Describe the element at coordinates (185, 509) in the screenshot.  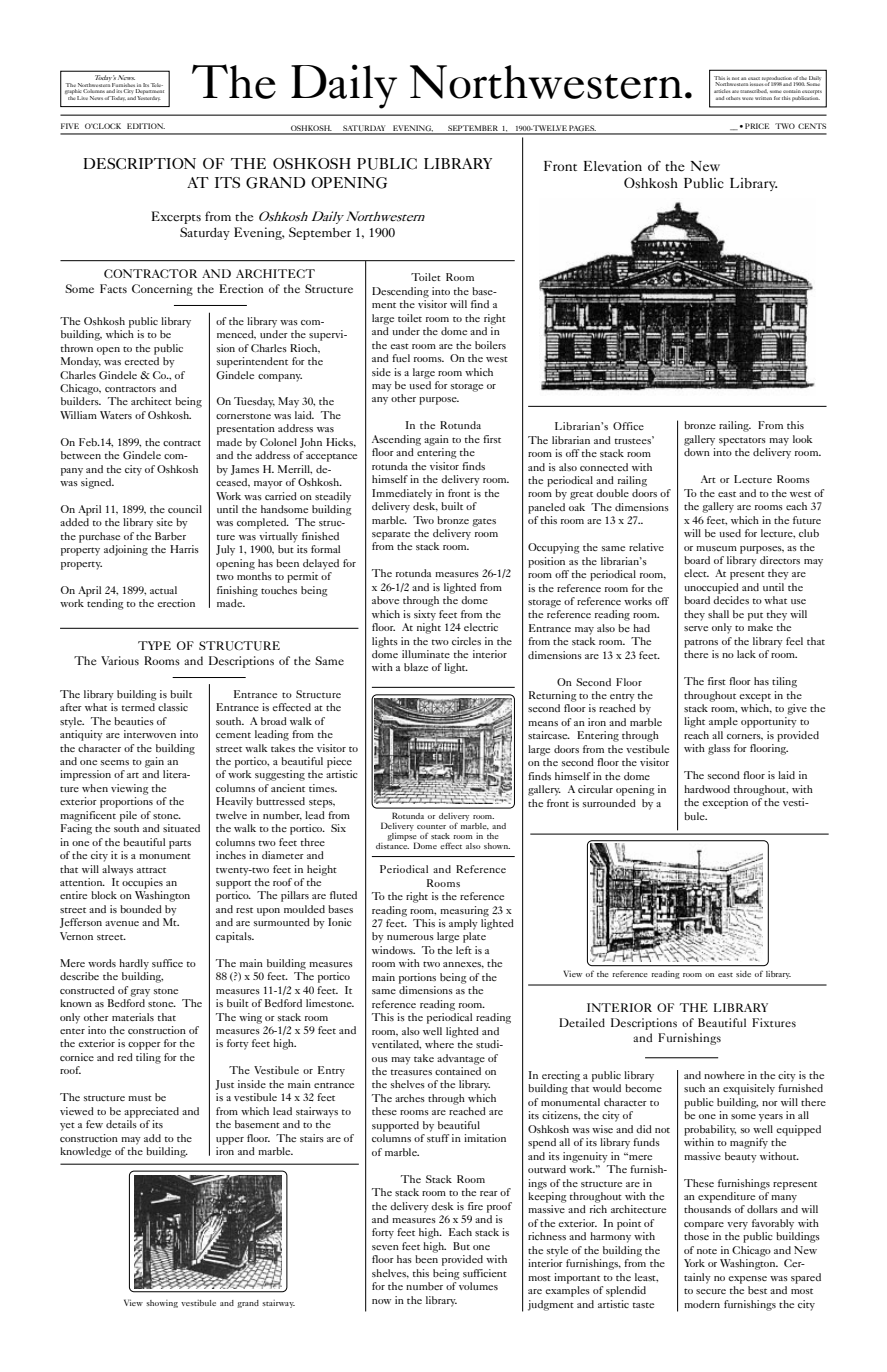
I see `council` at that location.
